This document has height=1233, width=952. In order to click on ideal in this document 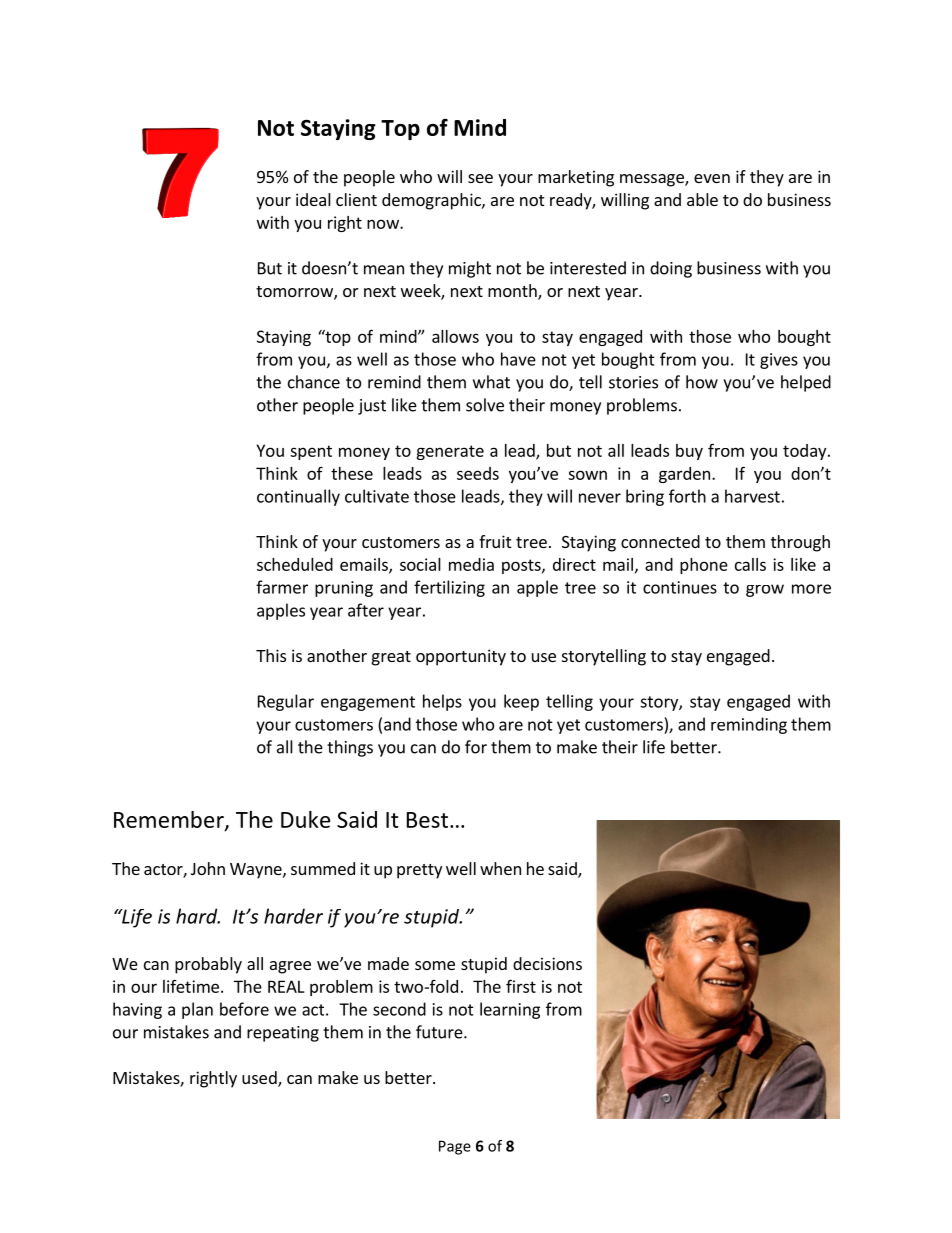, I will do `click(313, 199)`.
